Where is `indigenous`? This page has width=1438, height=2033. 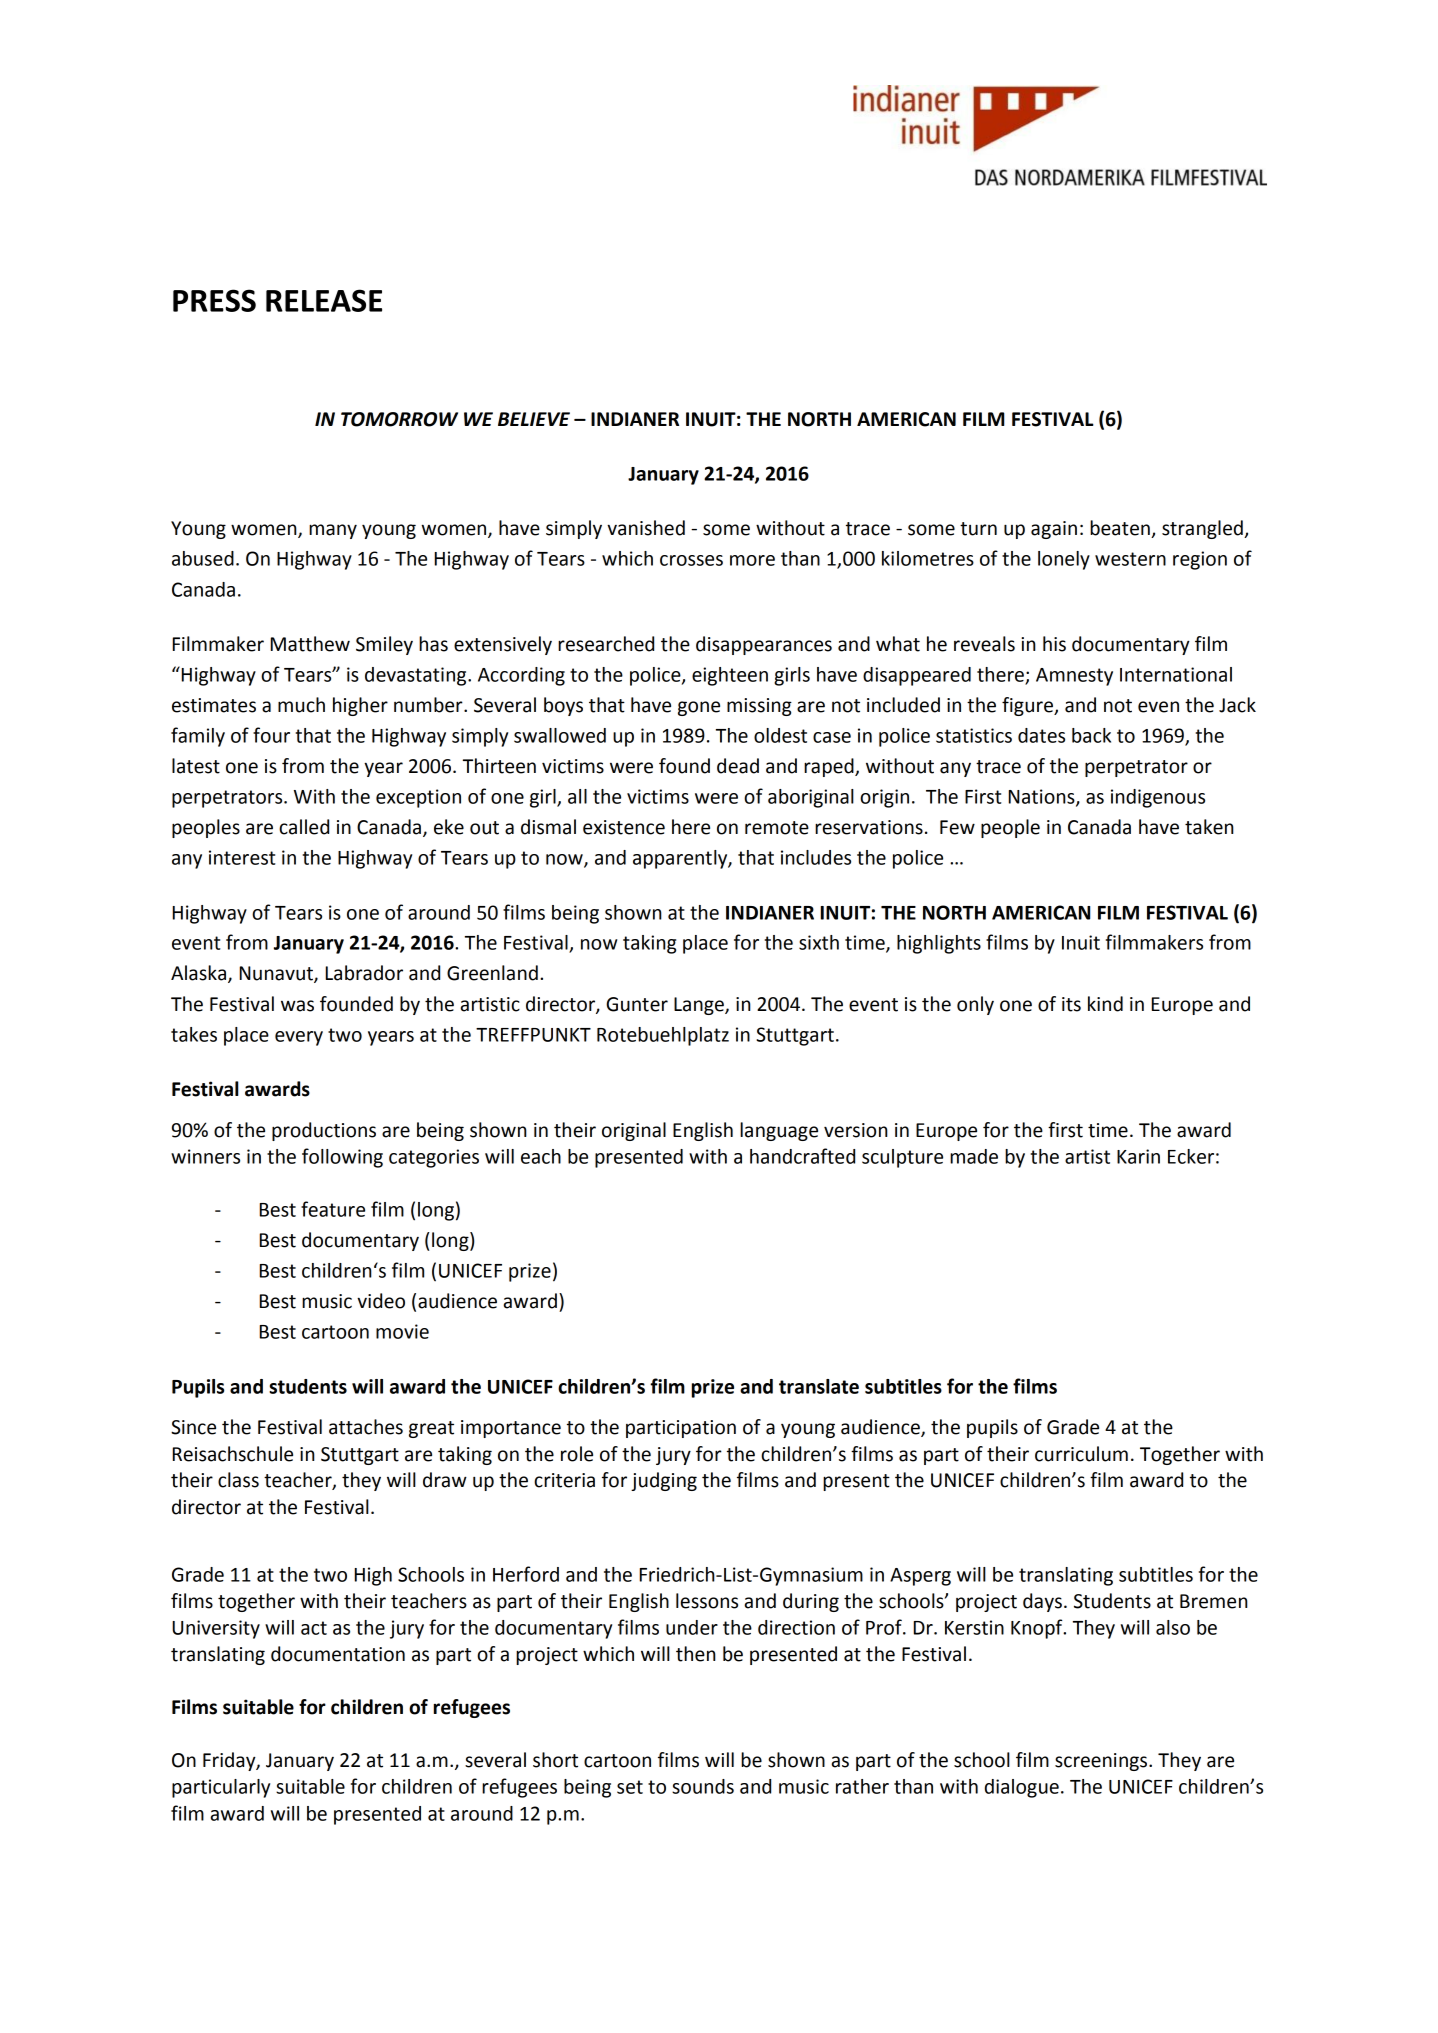
indigenous is located at coordinates (1158, 798).
